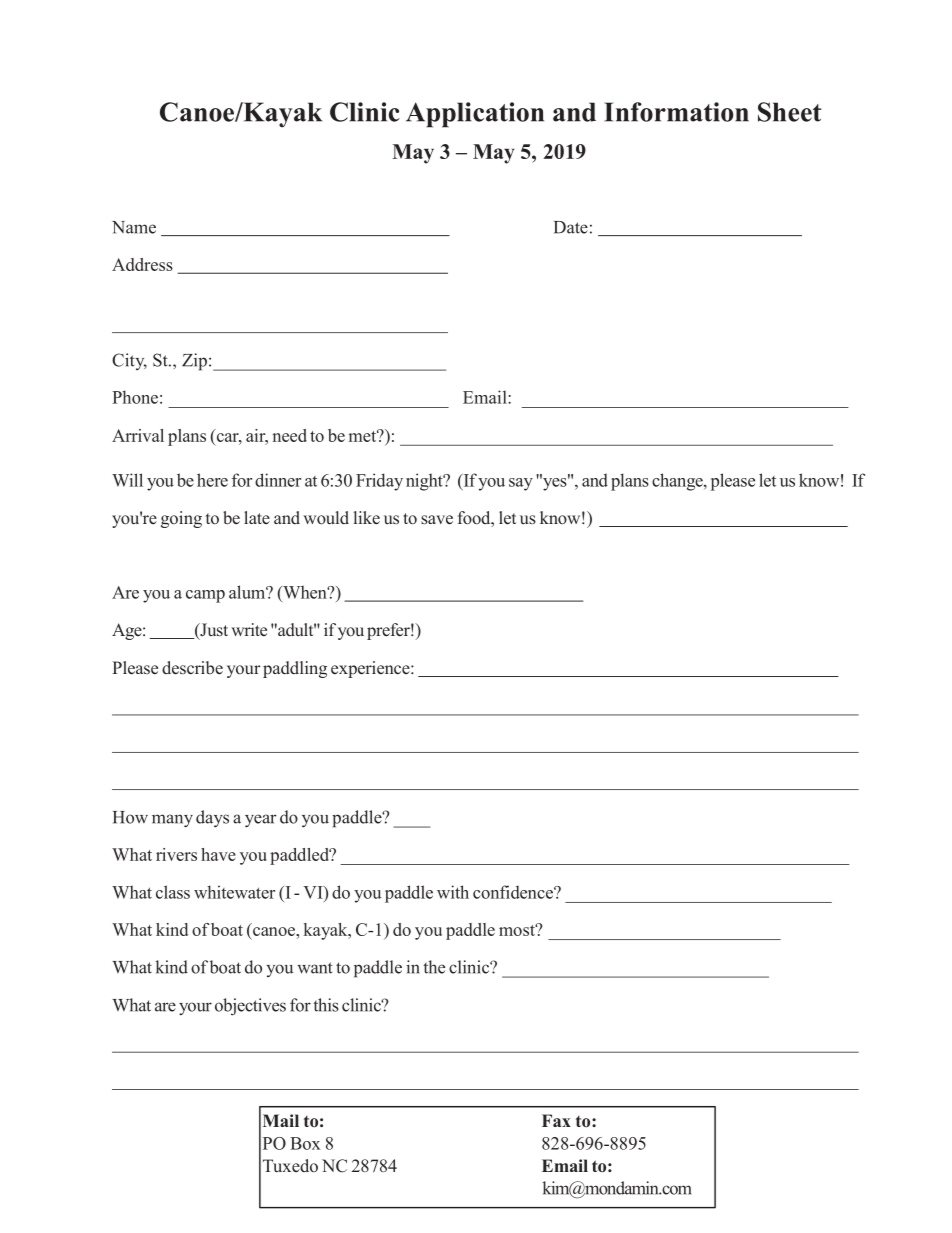 The height and width of the screenshot is (1233, 952). What do you see at coordinates (434, 967) in the screenshot?
I see `the` at bounding box center [434, 967].
